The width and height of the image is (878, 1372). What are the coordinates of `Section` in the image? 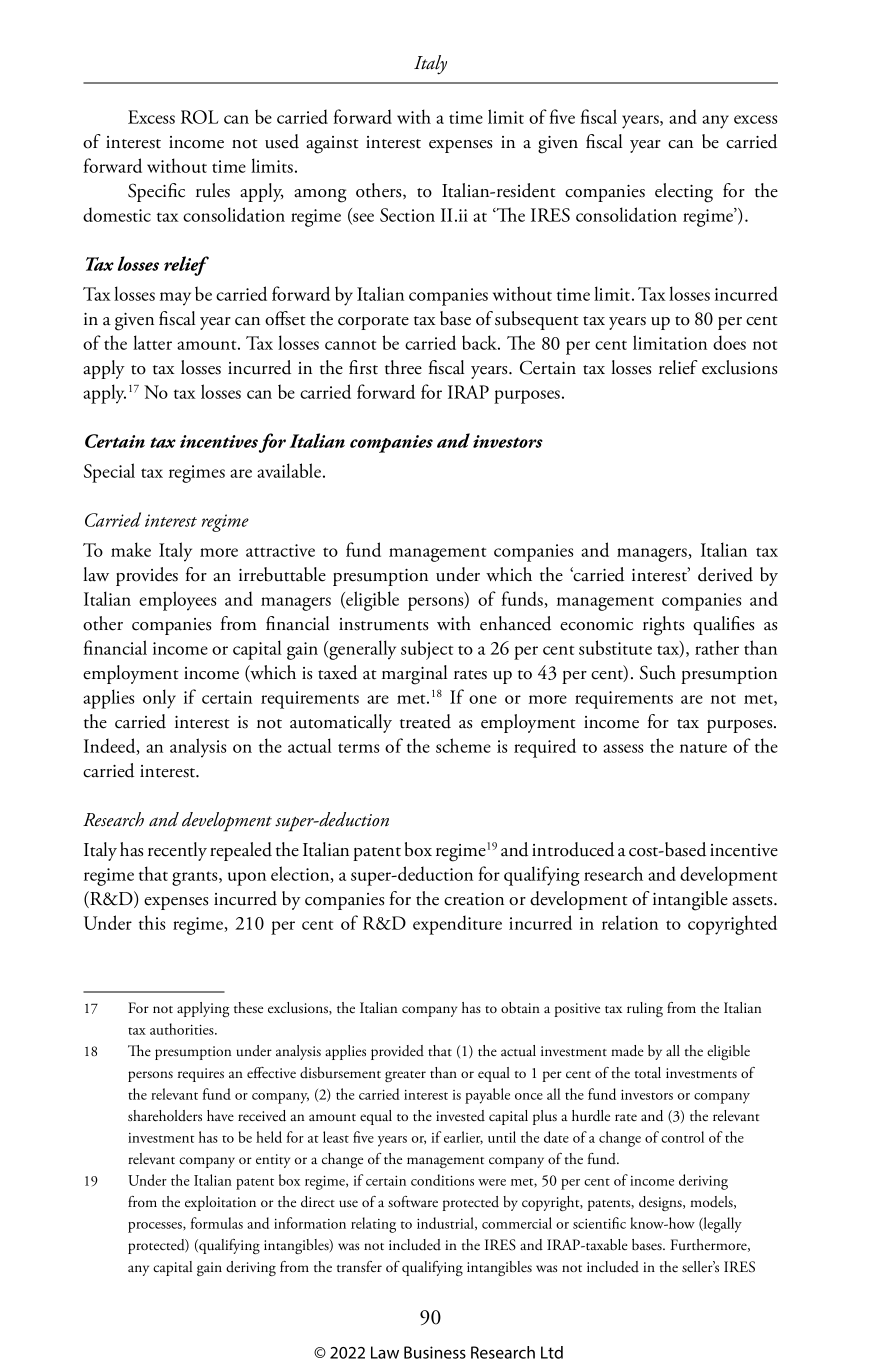 It's located at (407, 215).
